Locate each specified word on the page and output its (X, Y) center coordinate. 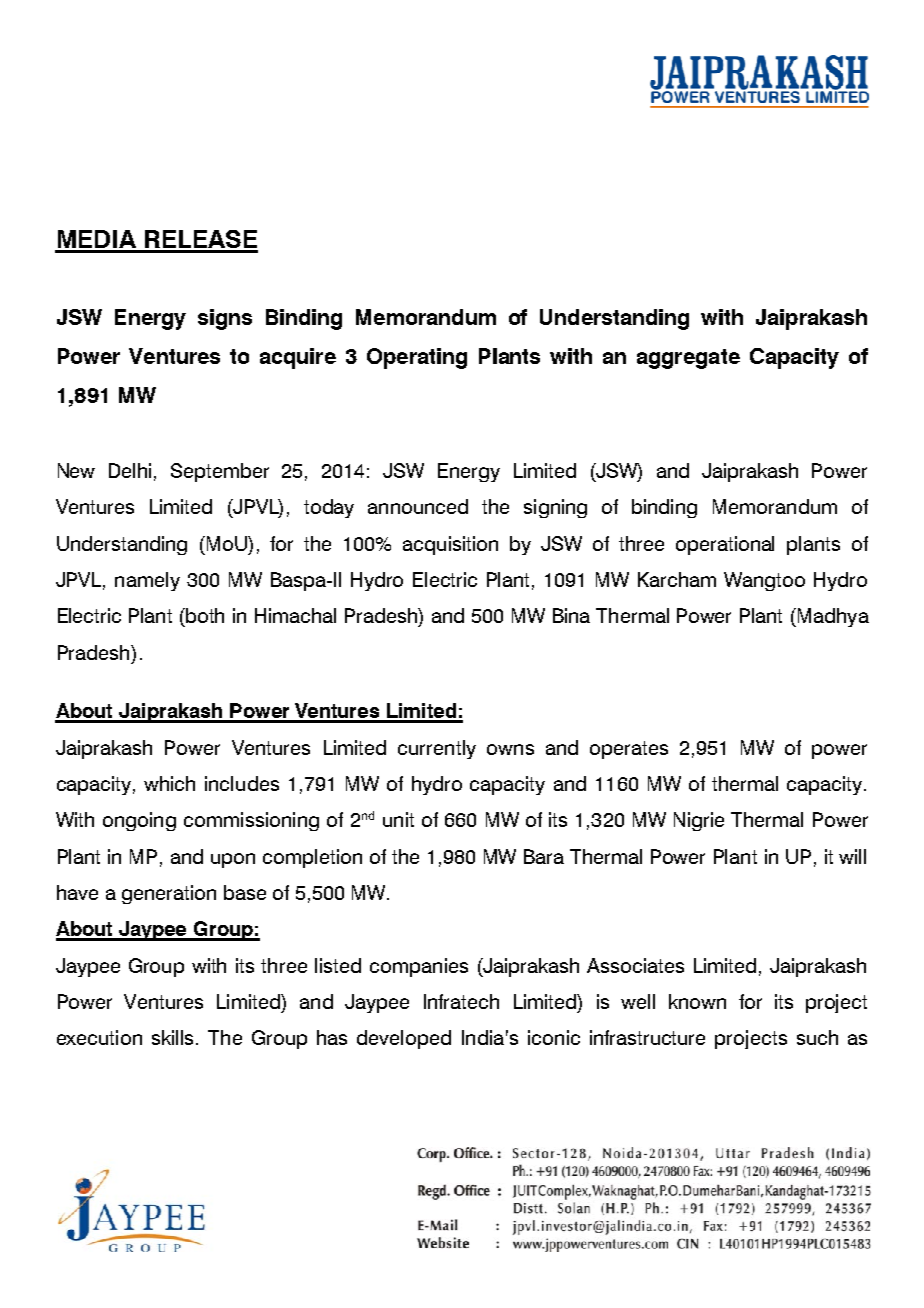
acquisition (450, 545)
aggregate (688, 359)
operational (725, 545)
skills (174, 1037)
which (169, 783)
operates (629, 750)
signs (225, 319)
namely (147, 581)
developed (404, 1039)
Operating (417, 358)
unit (398, 819)
